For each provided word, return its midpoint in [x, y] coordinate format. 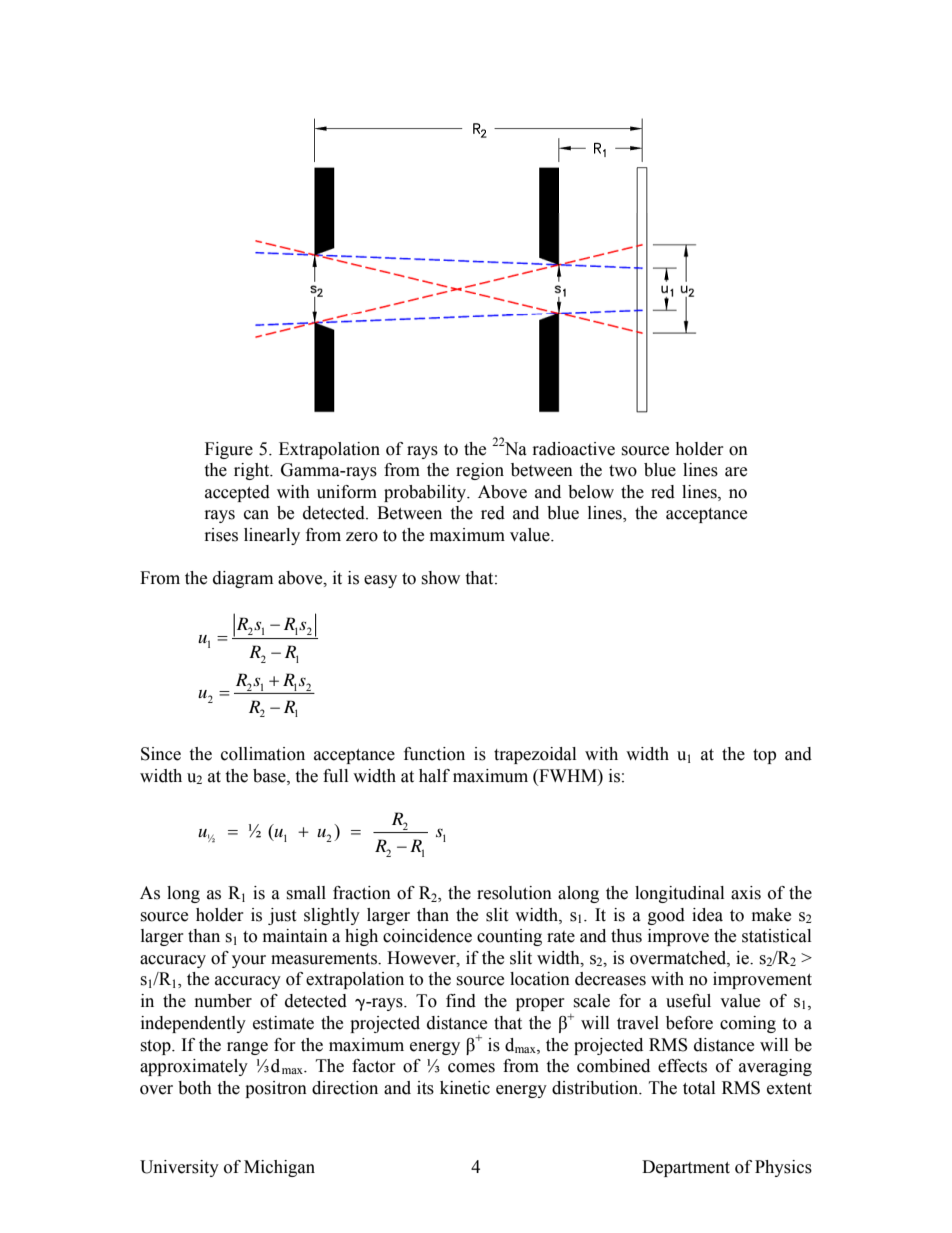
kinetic [465, 1088]
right [253, 471]
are [736, 472]
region [480, 471]
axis [746, 893]
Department [686, 1168]
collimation [263, 754]
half [434, 776]
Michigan [279, 1168]
